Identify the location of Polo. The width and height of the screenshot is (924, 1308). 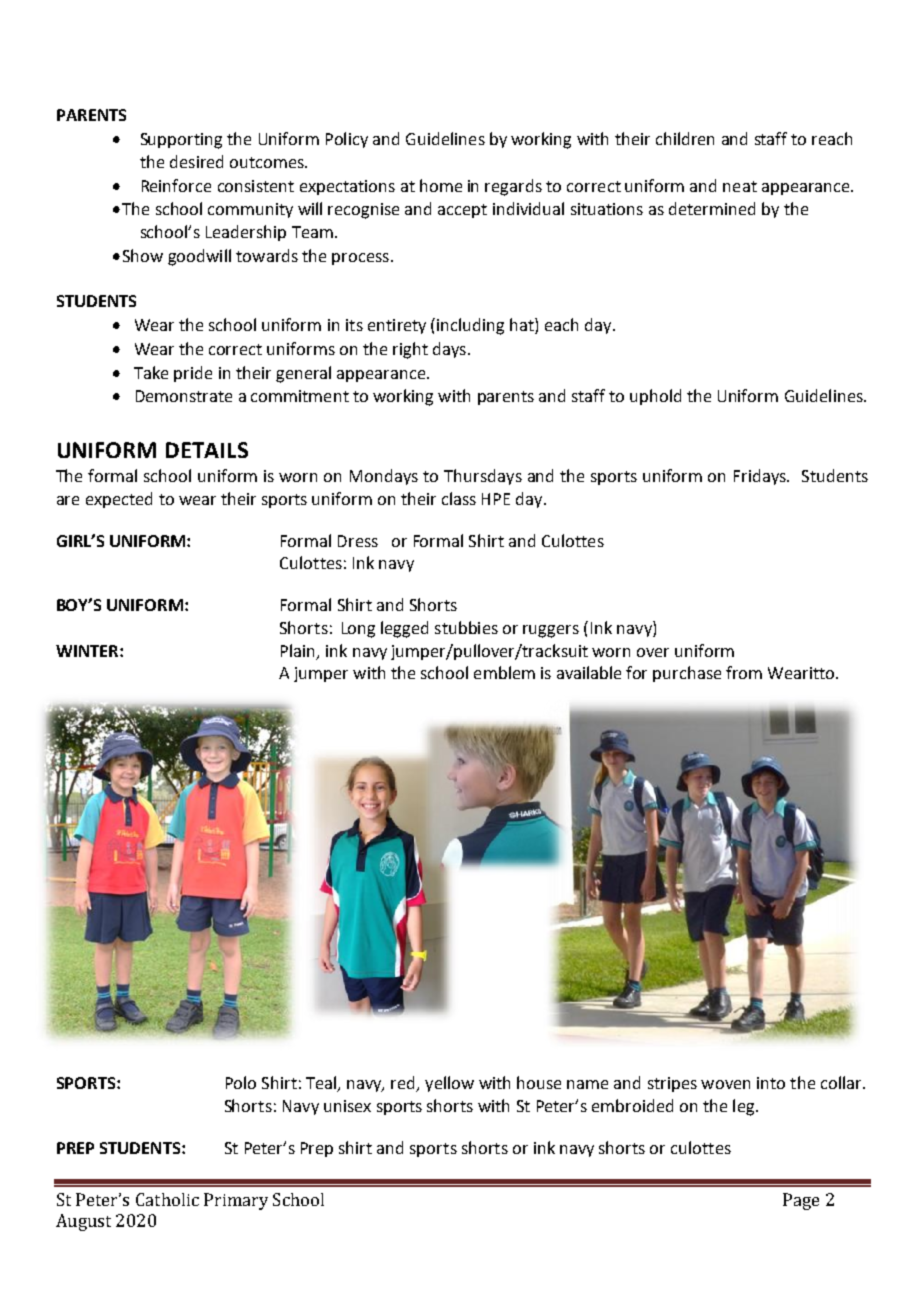
(241, 1082).
